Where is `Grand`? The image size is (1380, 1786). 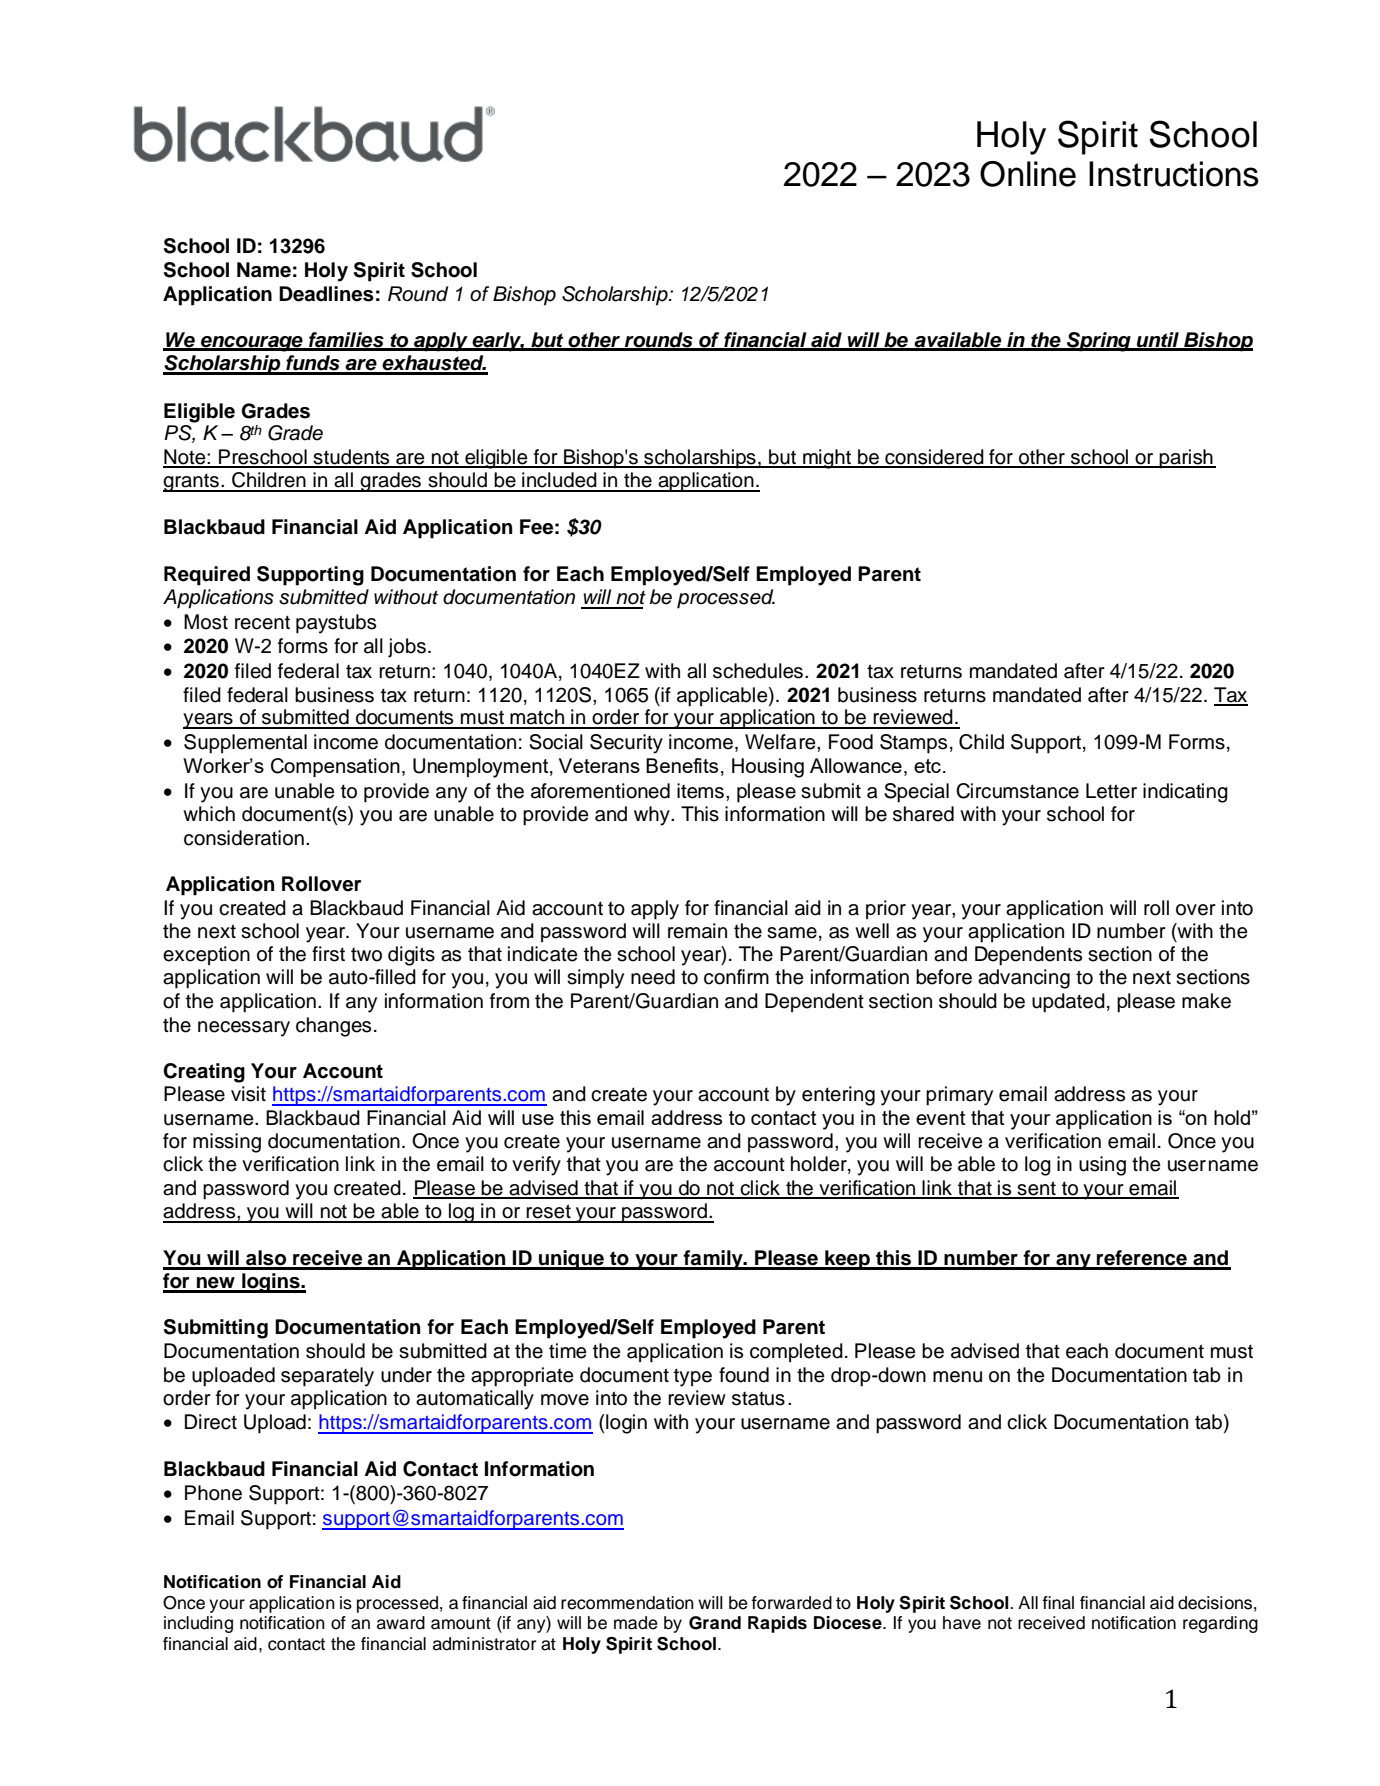
Grand is located at coordinates (715, 1623).
